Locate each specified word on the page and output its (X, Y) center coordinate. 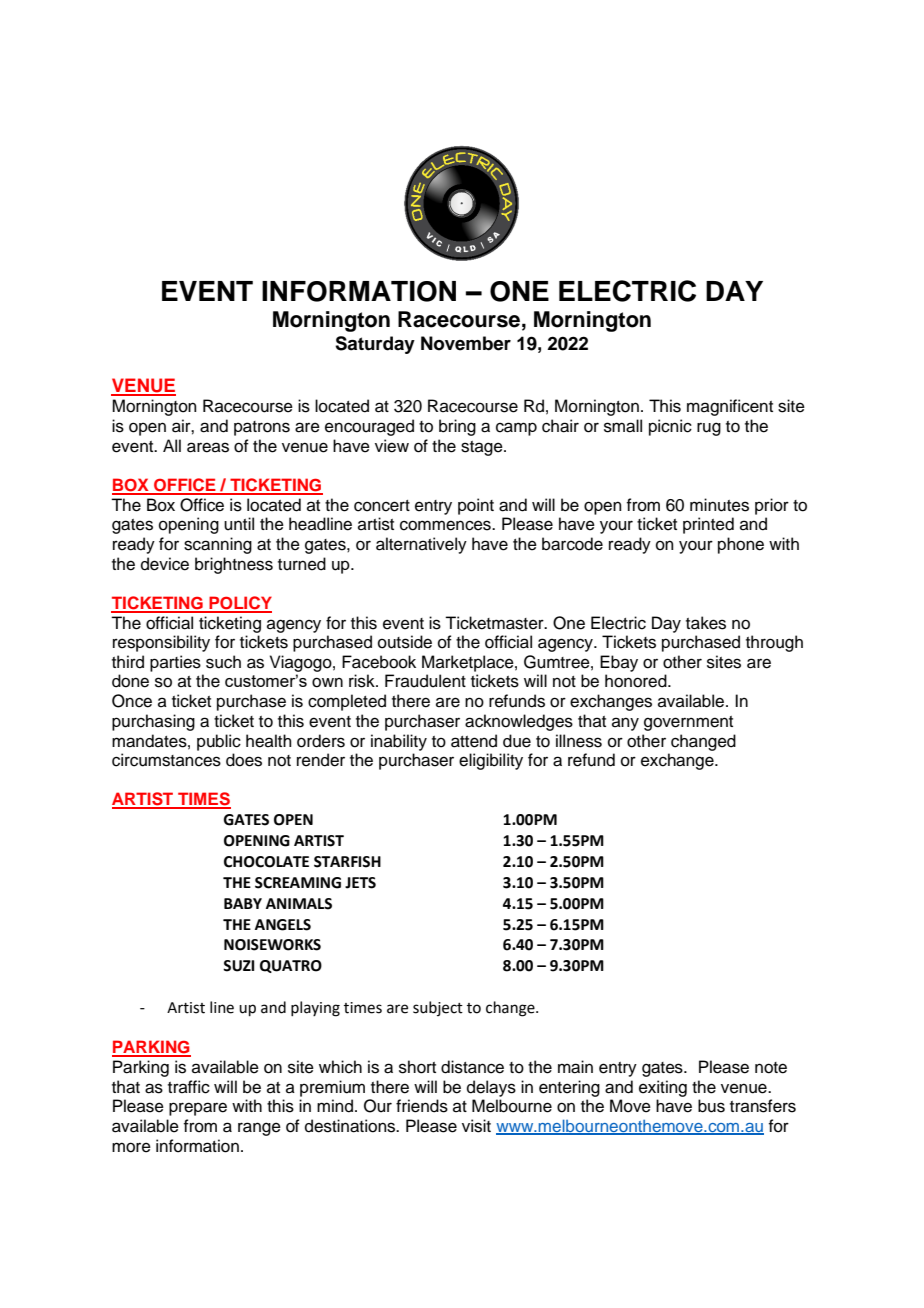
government (688, 723)
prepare (198, 1109)
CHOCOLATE (266, 862)
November (466, 343)
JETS (360, 883)
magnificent (730, 407)
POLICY (239, 604)
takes (706, 623)
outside (405, 642)
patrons (262, 428)
